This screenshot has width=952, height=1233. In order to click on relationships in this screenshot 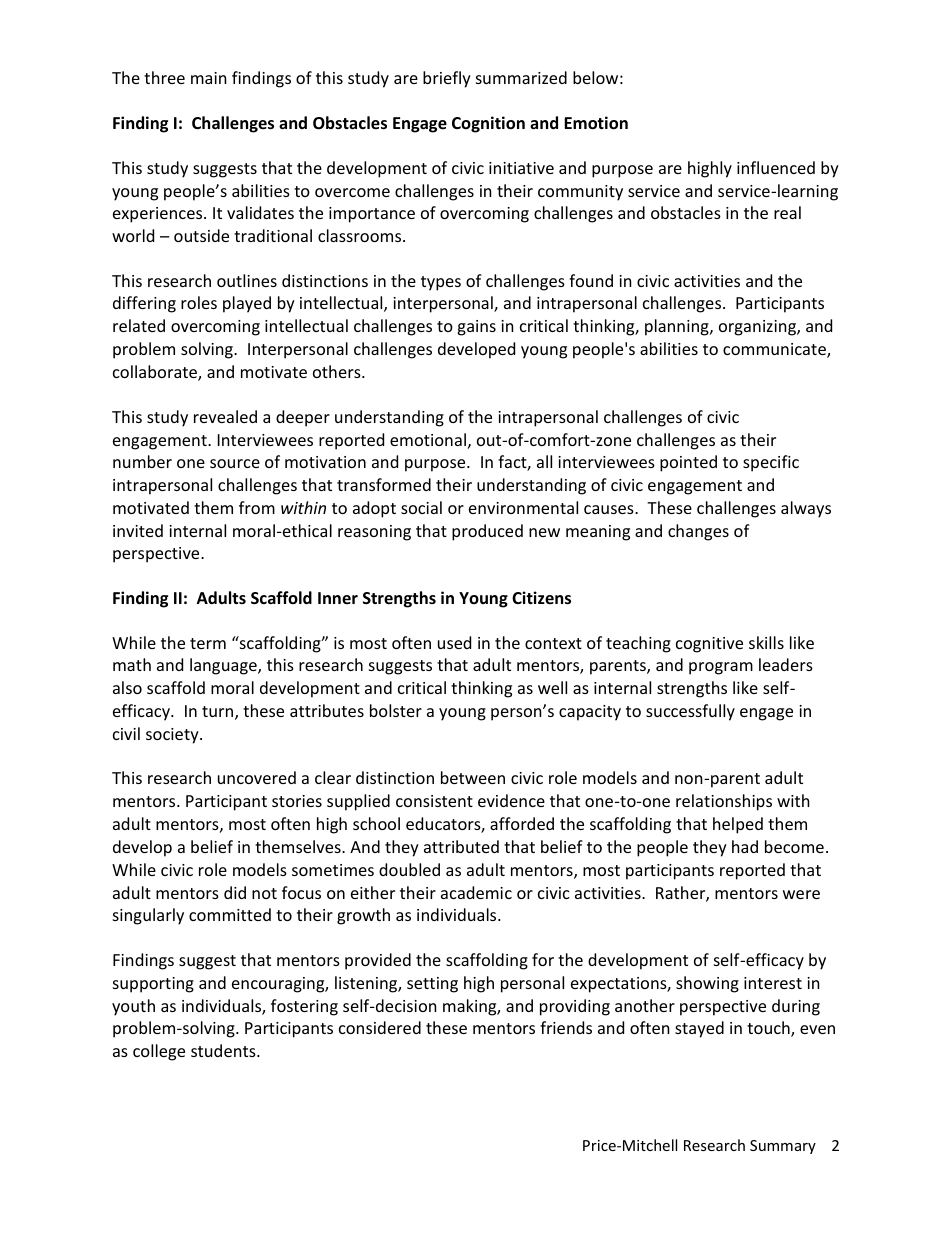, I will do `click(724, 802)`.
